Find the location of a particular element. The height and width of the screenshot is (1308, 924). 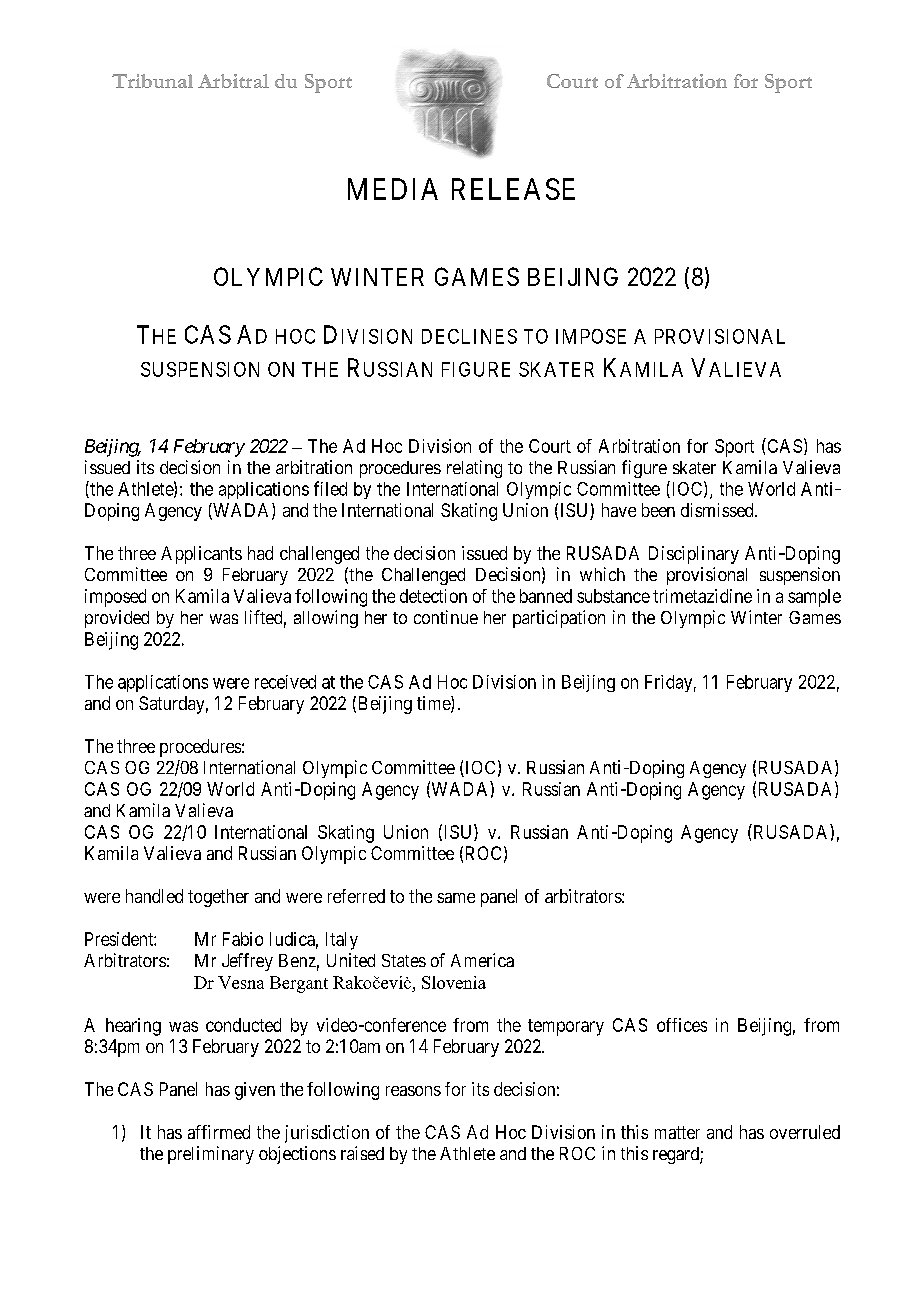

Tribunal is located at coordinates (152, 81).
